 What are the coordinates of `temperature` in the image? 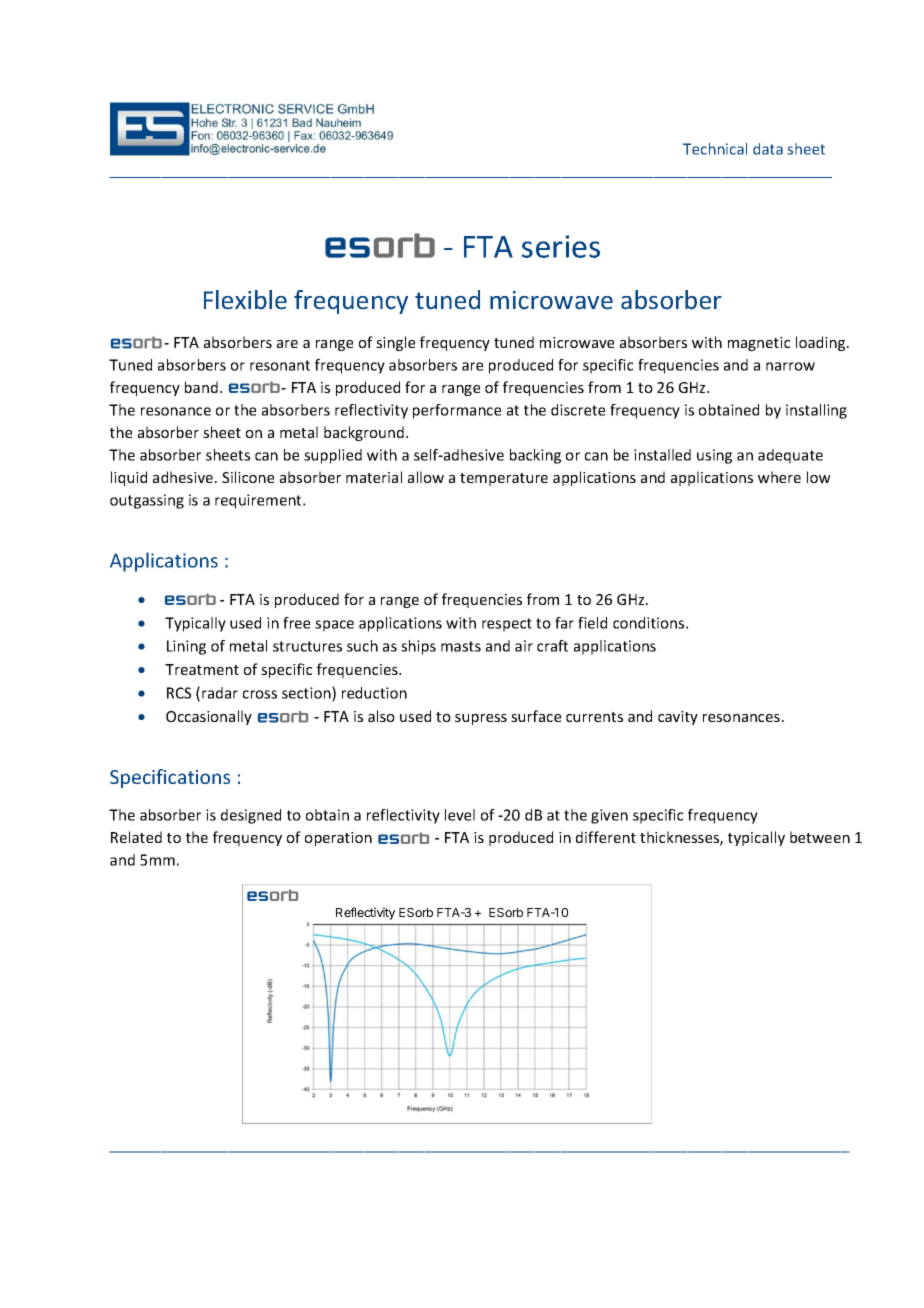 It's located at (504, 479).
